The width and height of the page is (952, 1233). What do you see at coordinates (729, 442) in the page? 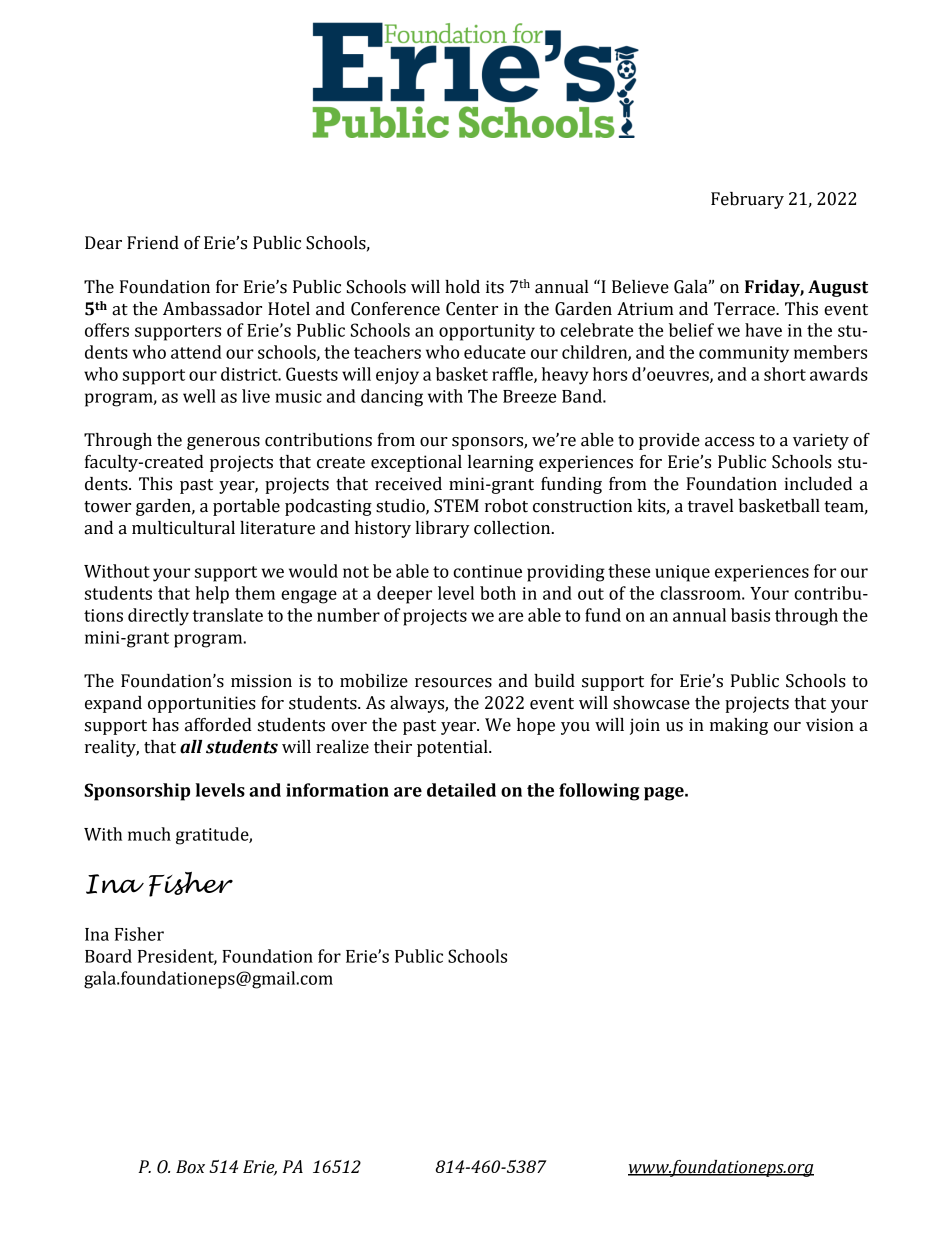
I see `access` at bounding box center [729, 442].
